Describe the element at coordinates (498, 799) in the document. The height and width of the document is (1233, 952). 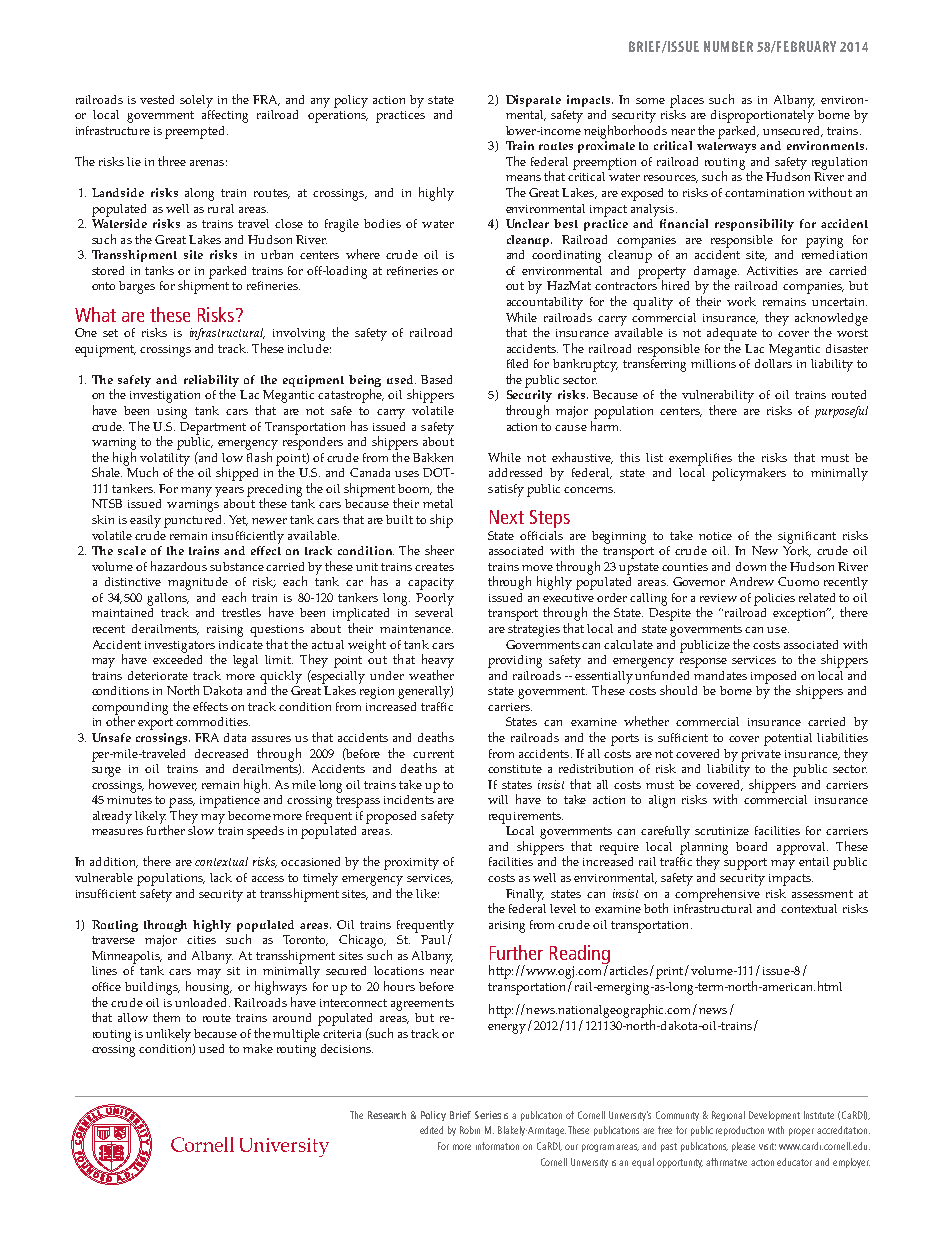
I see `will` at that location.
